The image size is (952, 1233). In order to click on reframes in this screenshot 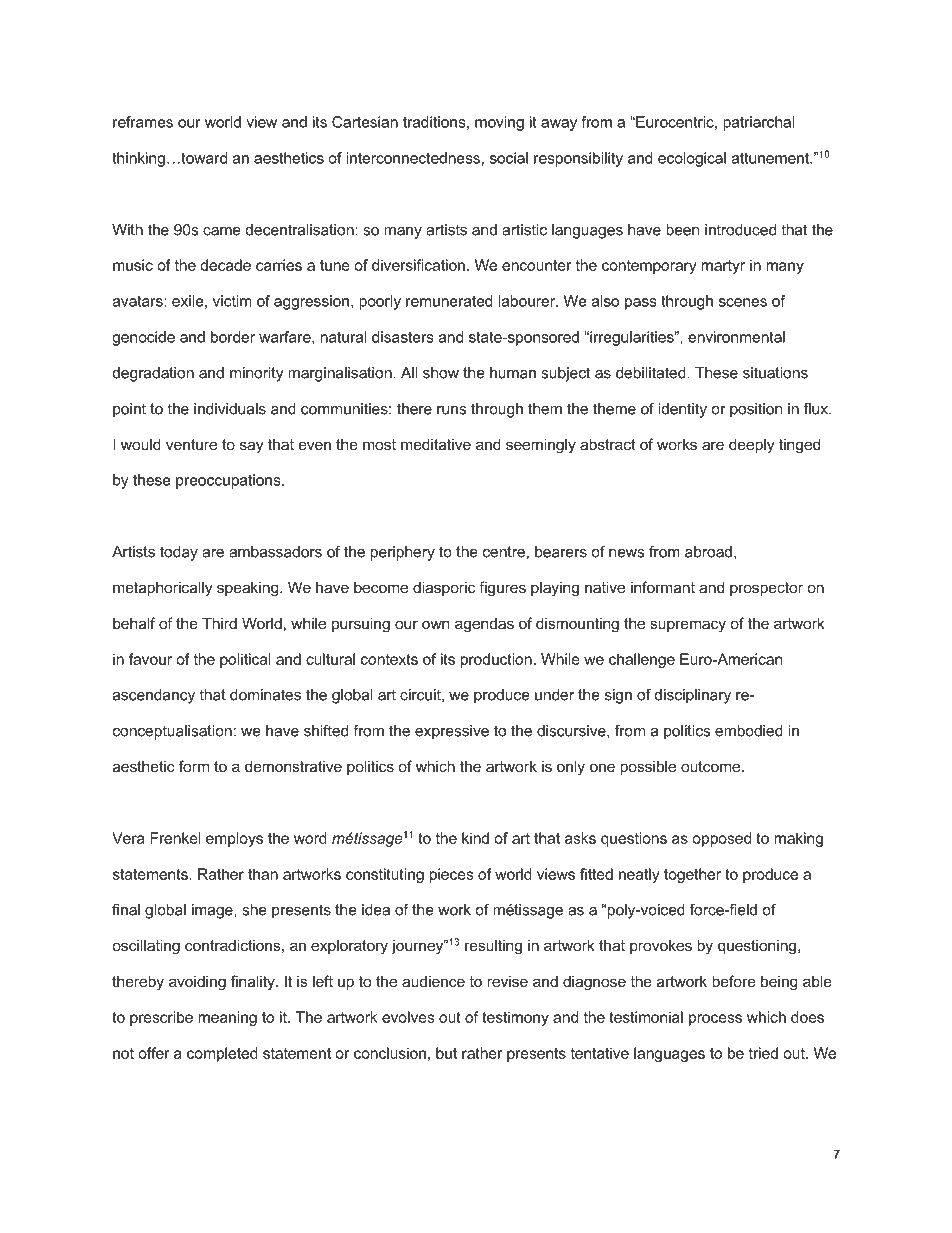, I will do `click(143, 122)`.
